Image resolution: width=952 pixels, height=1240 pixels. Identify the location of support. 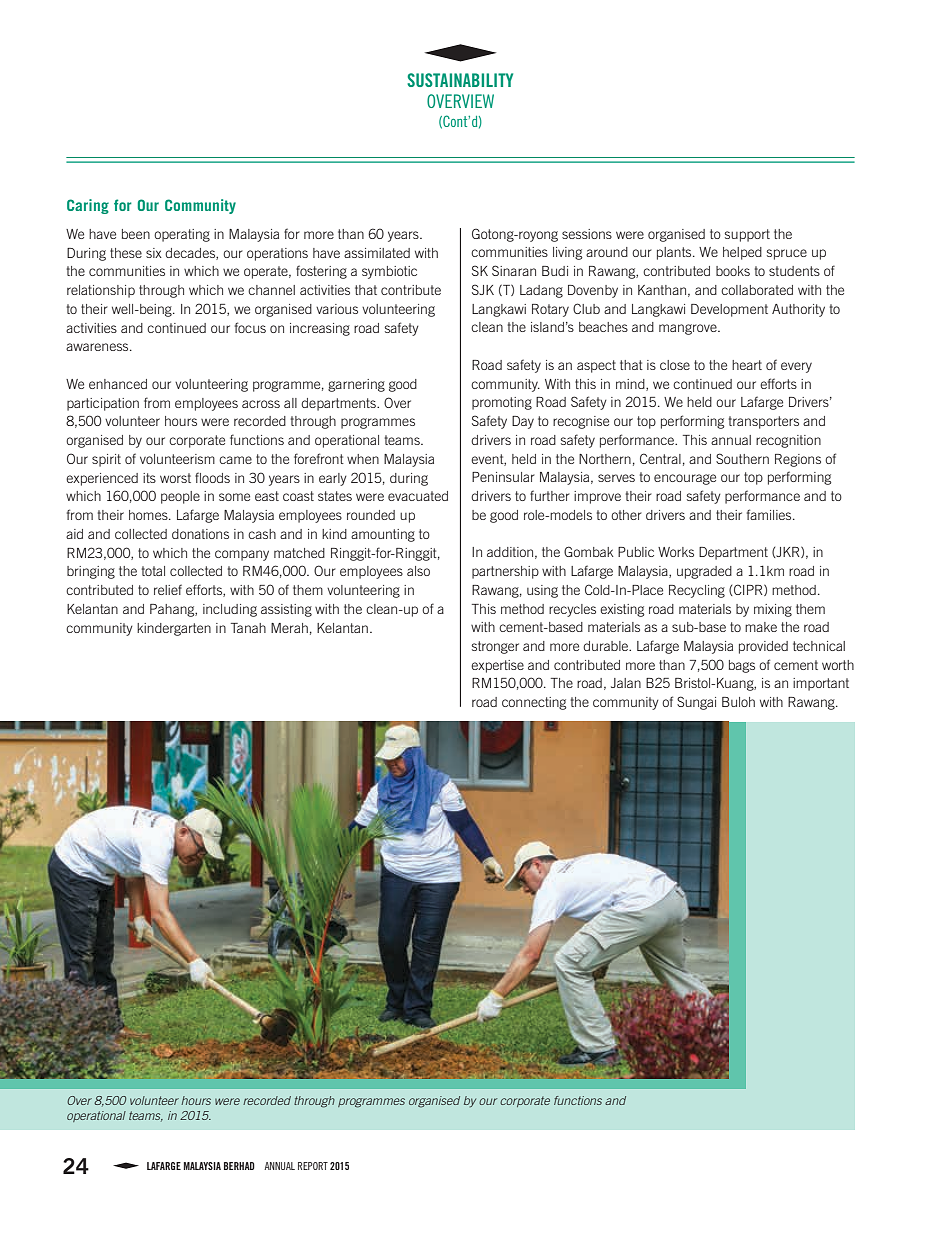
(747, 235).
